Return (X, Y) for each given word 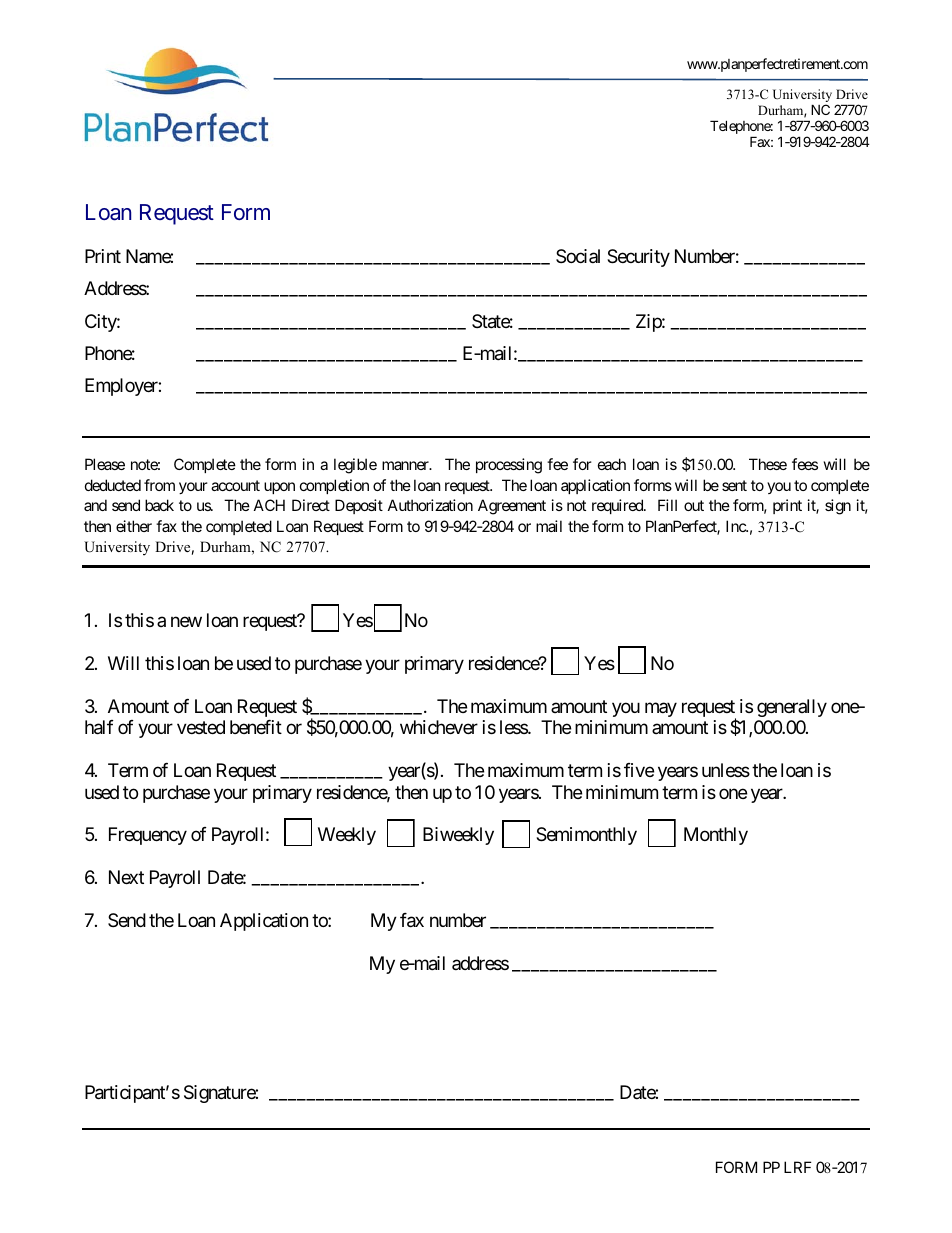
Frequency (148, 836)
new (186, 621)
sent (734, 485)
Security (638, 258)
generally (792, 708)
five (639, 770)
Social (578, 256)
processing (509, 466)
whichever (439, 727)
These (768, 464)
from (159, 485)
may (661, 709)
